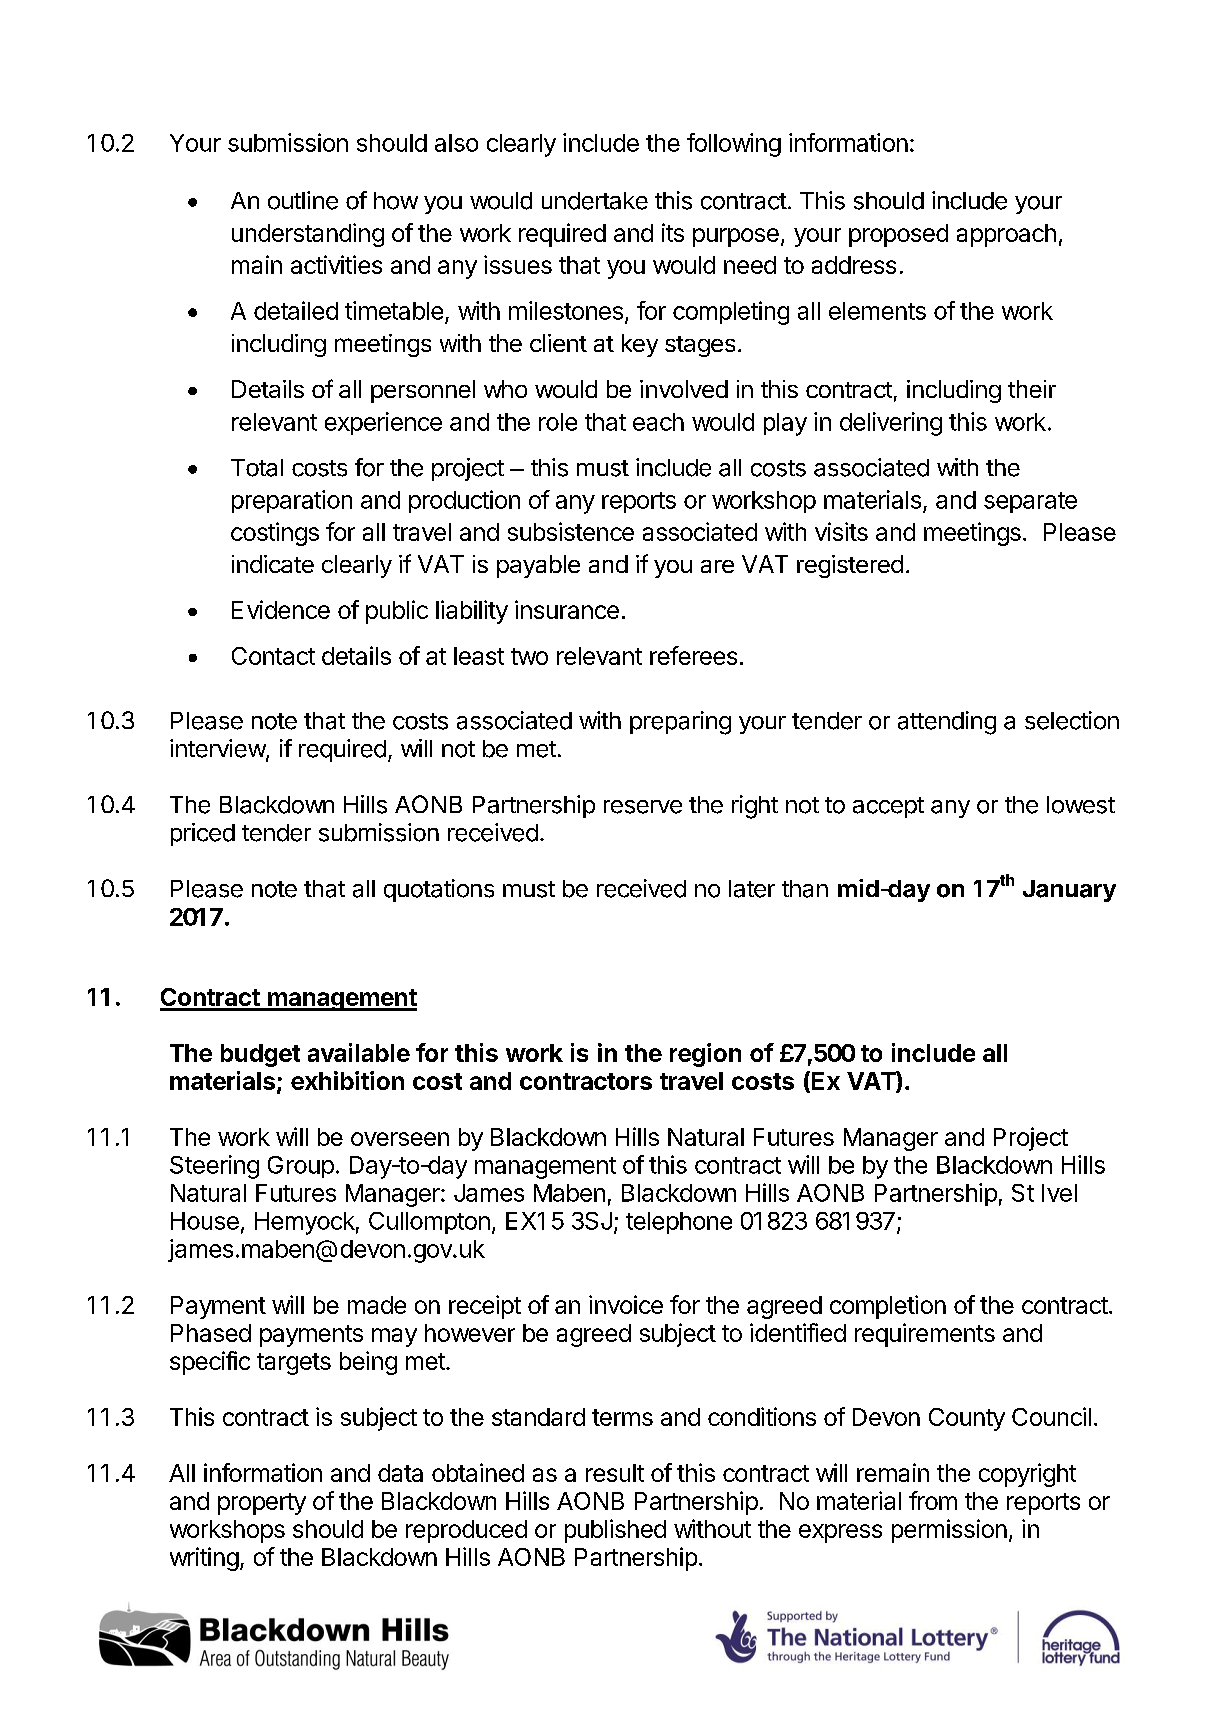  Describe the element at coordinates (595, 201) in the document. I see `undertake` at that location.
